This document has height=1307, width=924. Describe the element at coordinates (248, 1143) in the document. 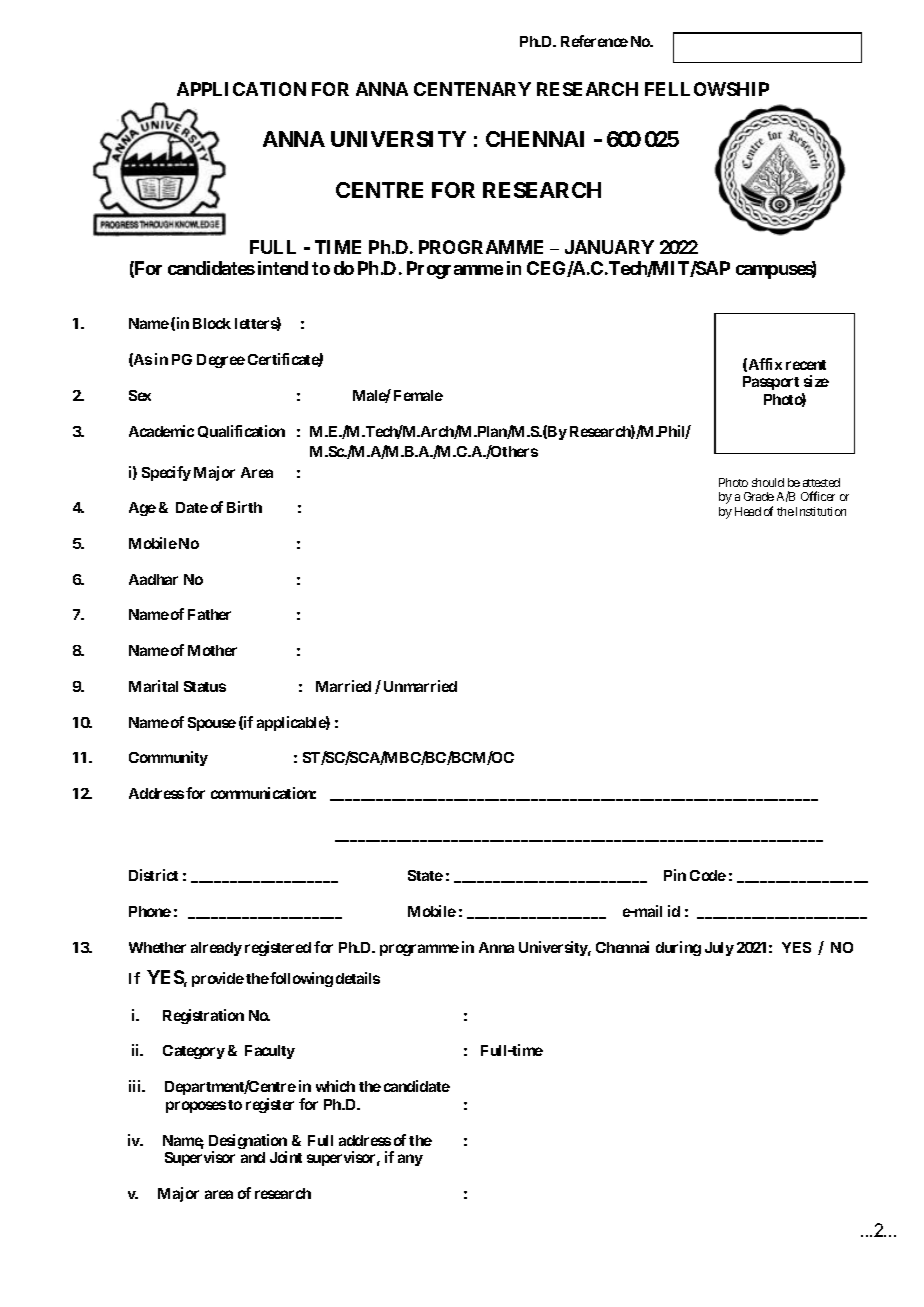

I see `Designation` at that location.
